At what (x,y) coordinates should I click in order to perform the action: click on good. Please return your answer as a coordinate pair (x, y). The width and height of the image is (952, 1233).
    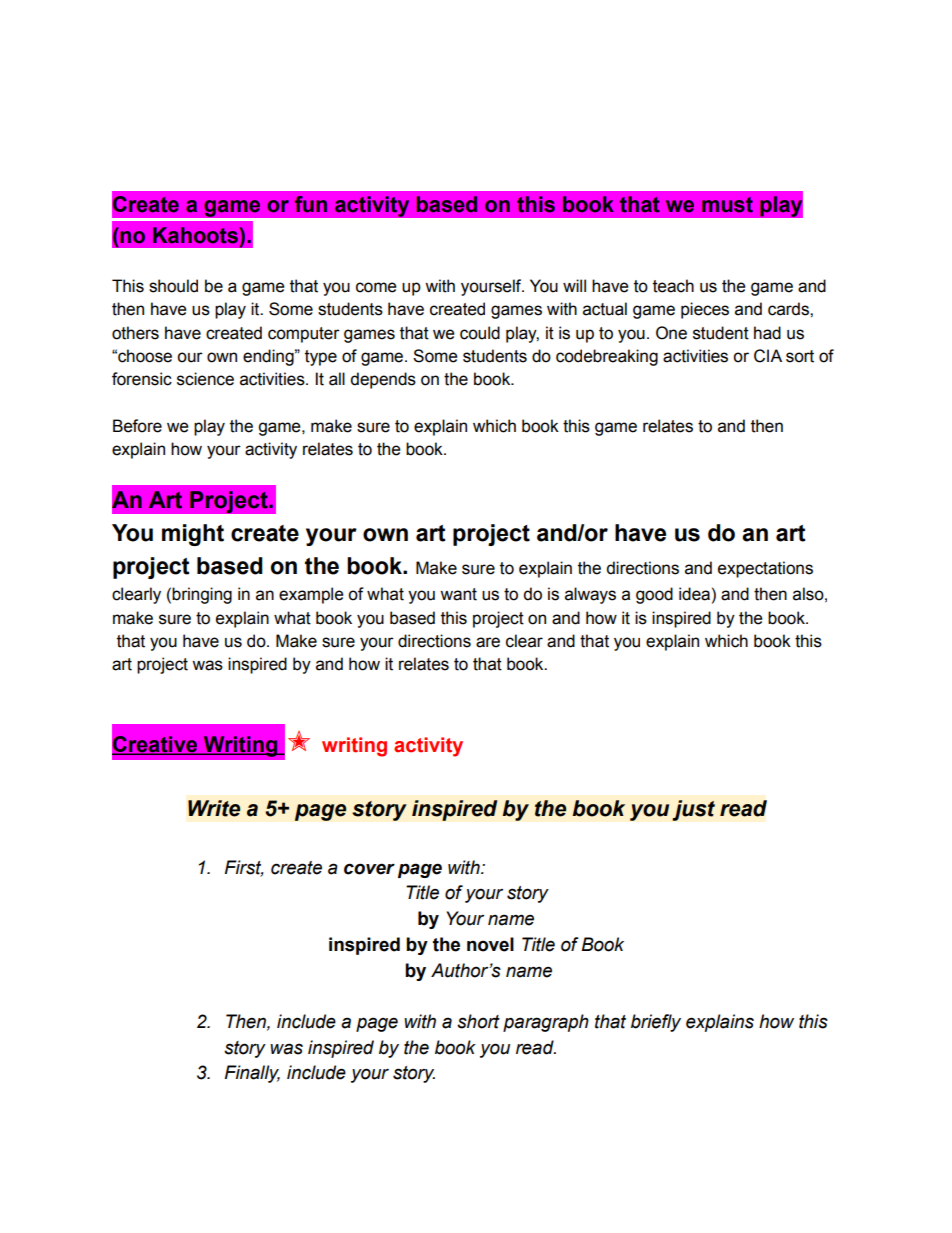
    Looking at the image, I should click on (654, 595).
